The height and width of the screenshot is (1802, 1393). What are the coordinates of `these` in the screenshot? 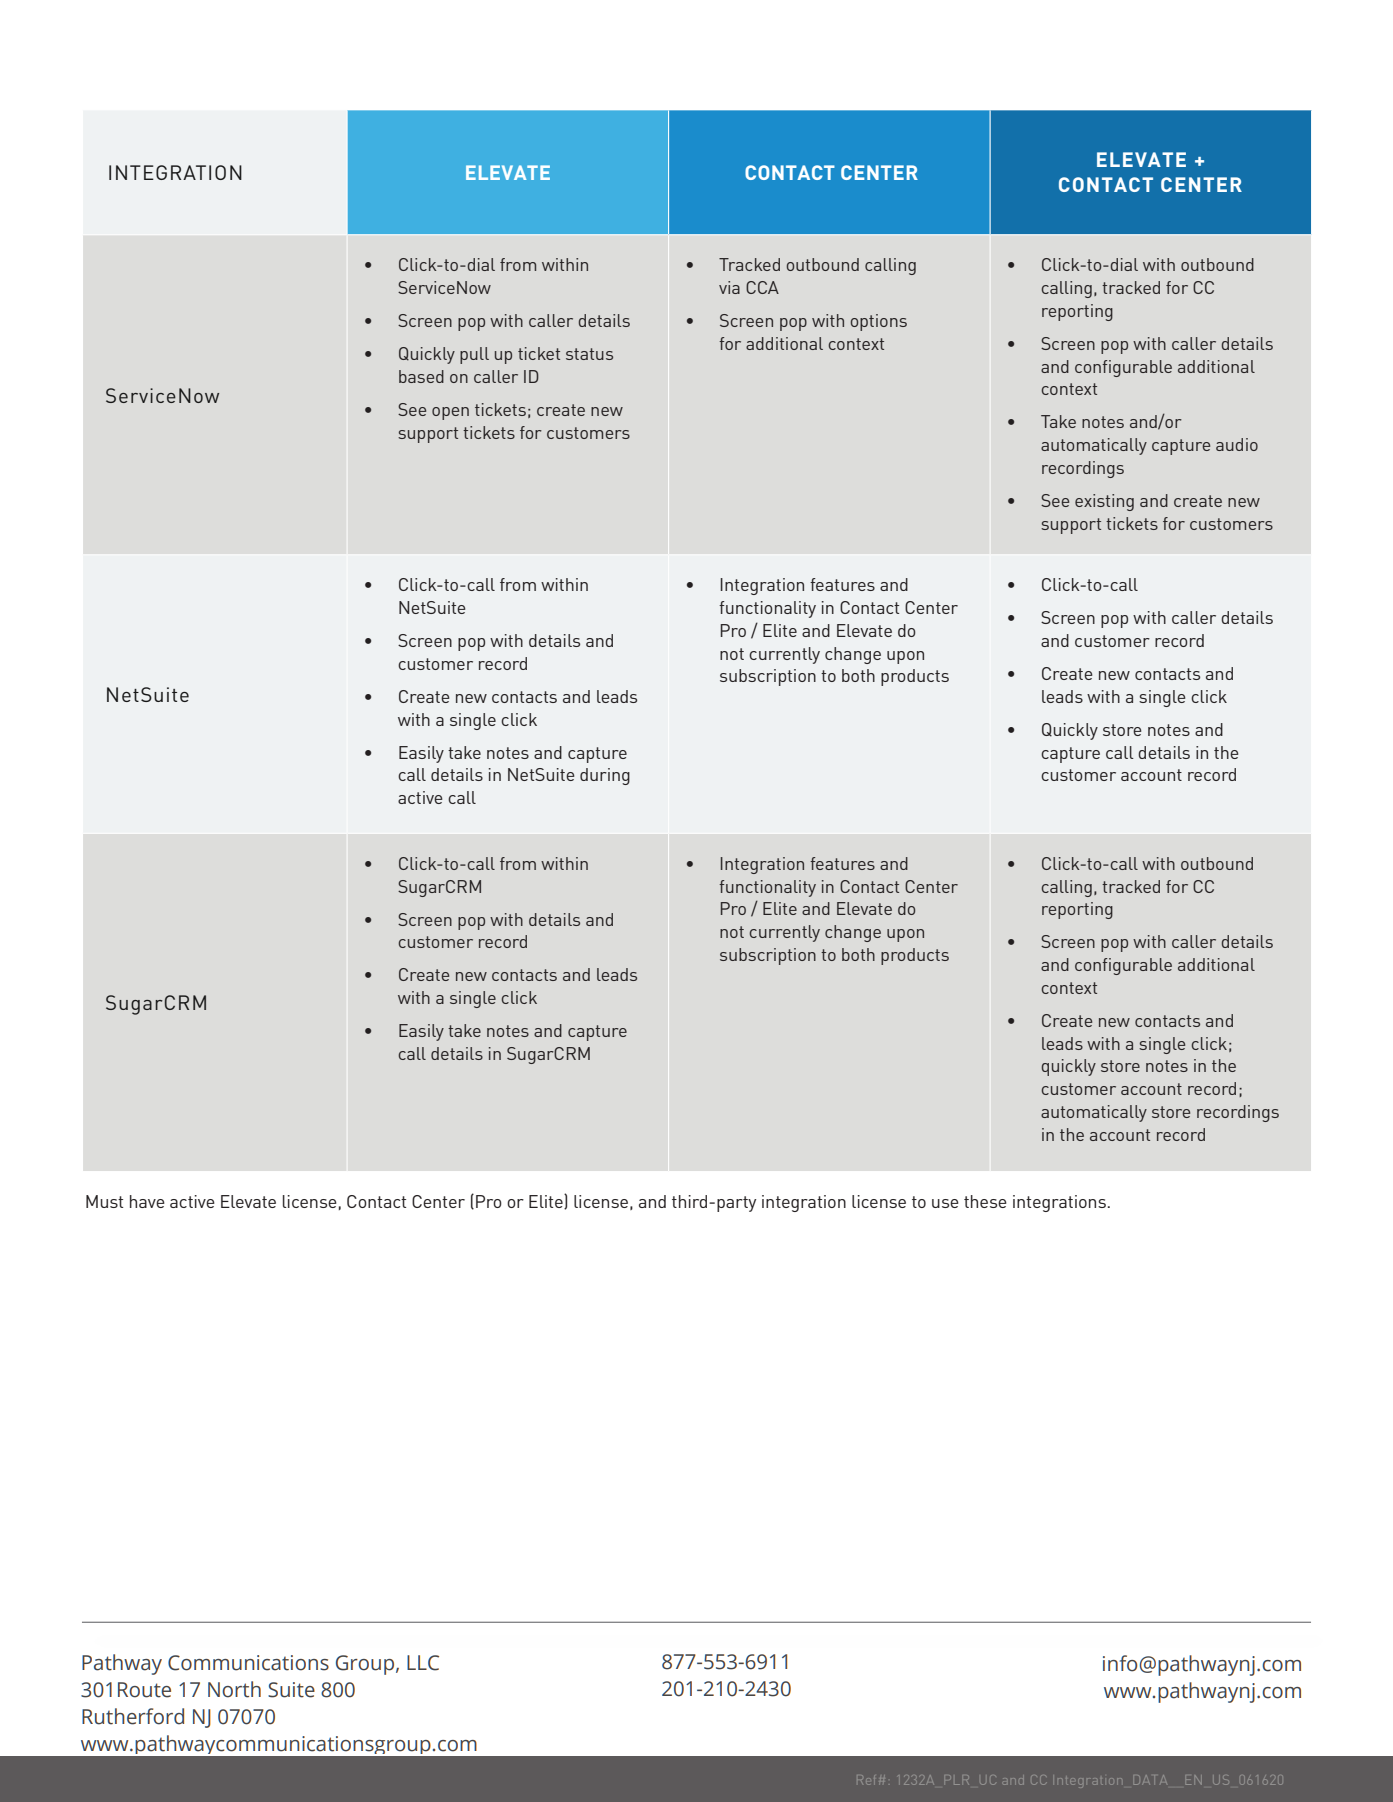 It's located at (985, 1201).
